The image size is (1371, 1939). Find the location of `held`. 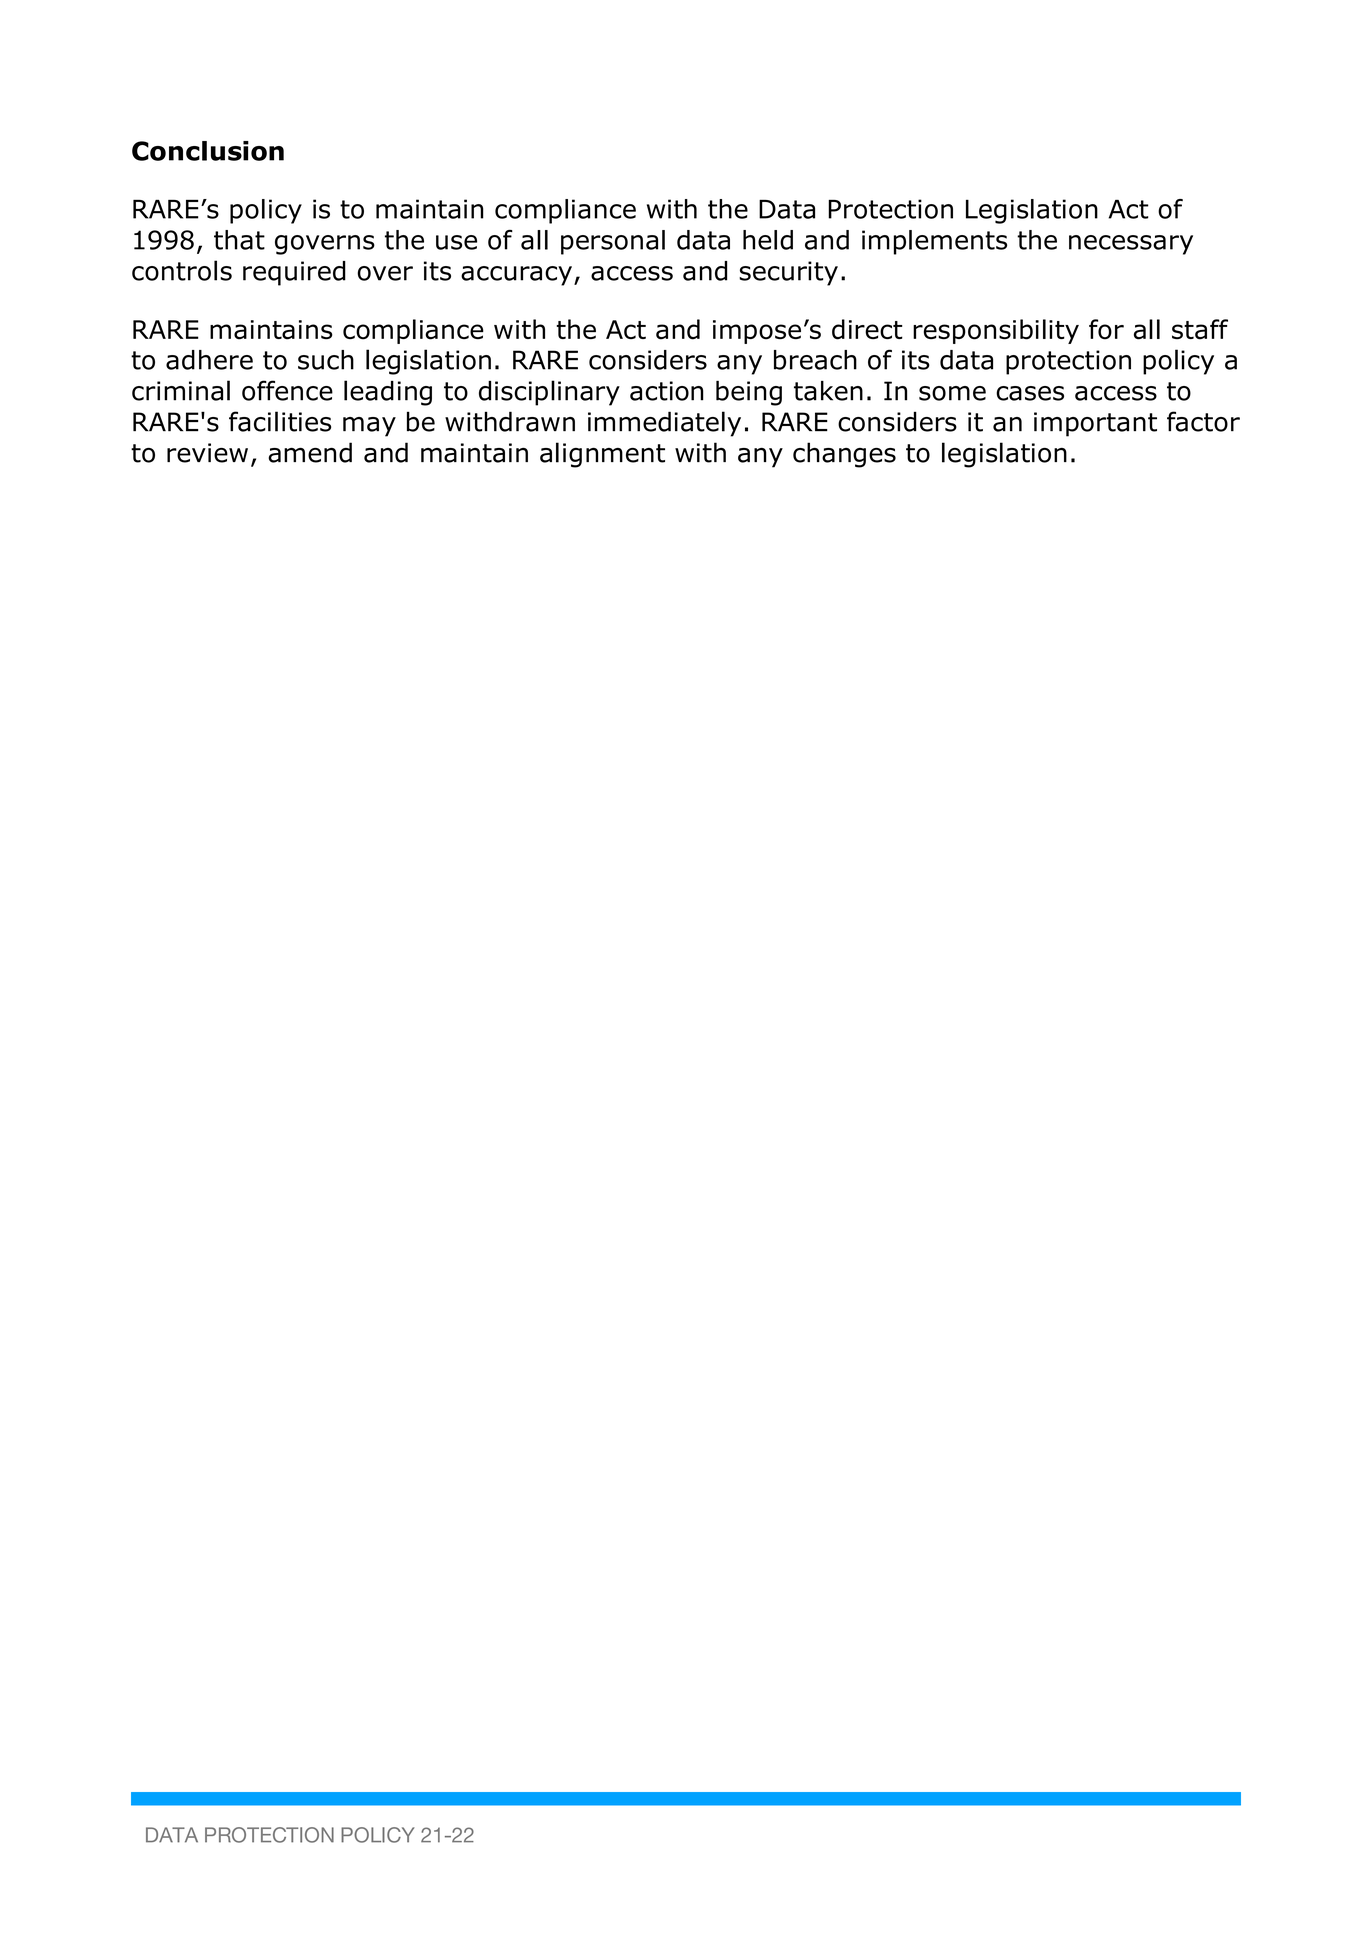

held is located at coordinates (768, 240).
